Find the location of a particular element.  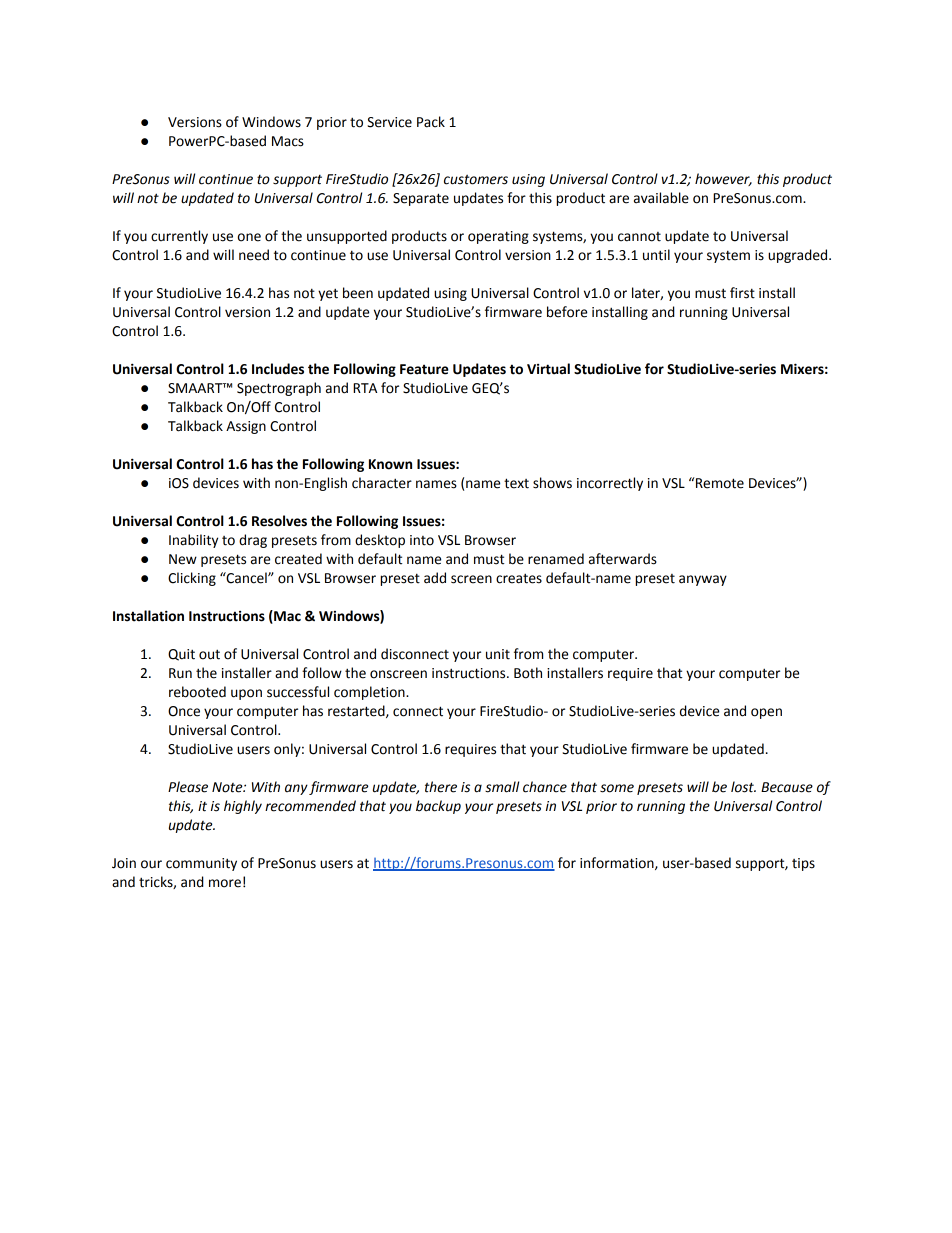

add is located at coordinates (435, 578).
